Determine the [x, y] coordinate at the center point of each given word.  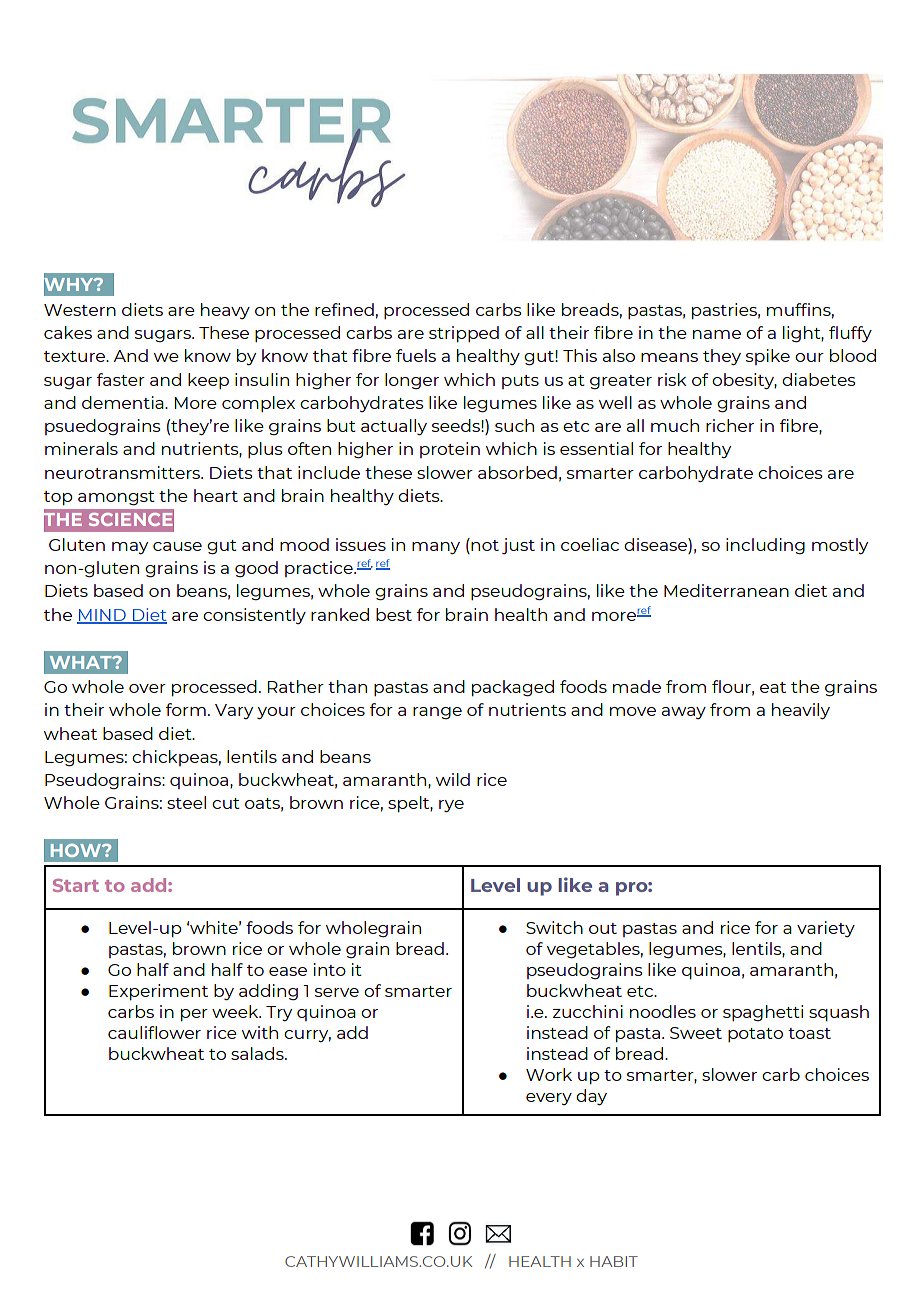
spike [768, 357]
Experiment [158, 992]
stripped [464, 334]
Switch [554, 927]
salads [258, 1053]
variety [826, 929]
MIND [102, 616]
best [394, 614]
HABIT [614, 1261]
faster [121, 379]
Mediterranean [726, 590]
